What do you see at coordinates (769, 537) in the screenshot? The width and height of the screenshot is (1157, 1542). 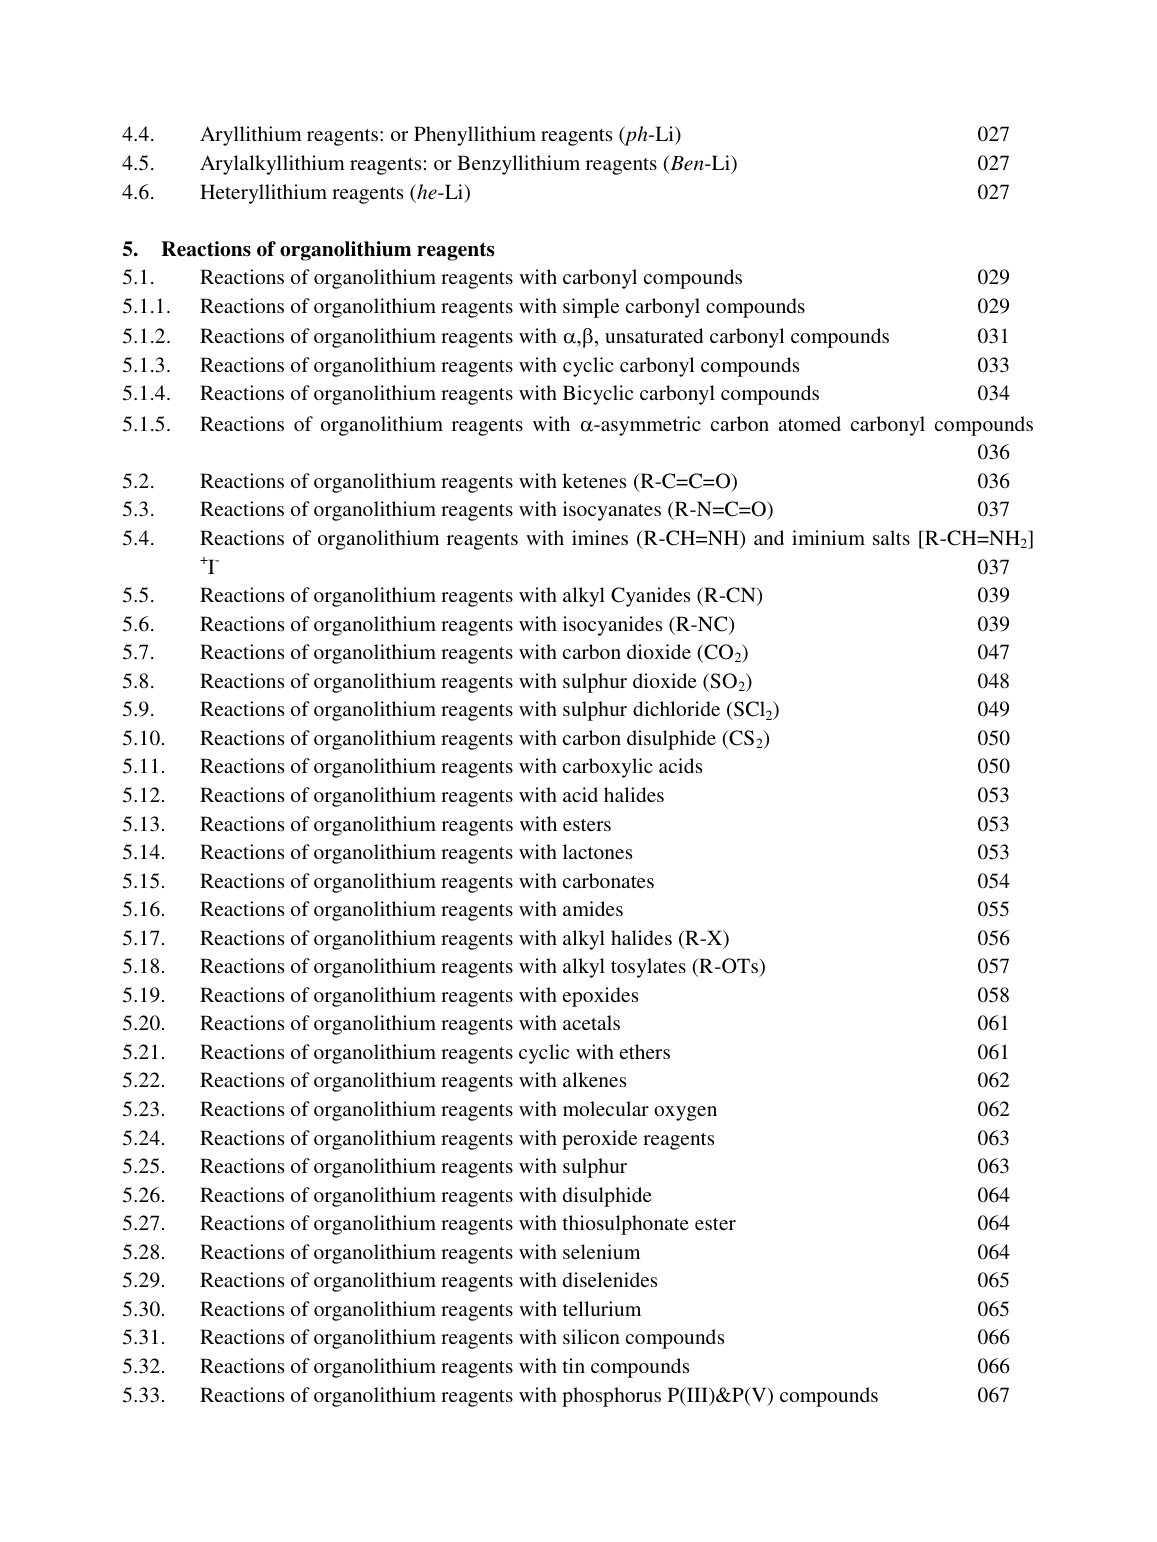 I see `and` at bounding box center [769, 537].
